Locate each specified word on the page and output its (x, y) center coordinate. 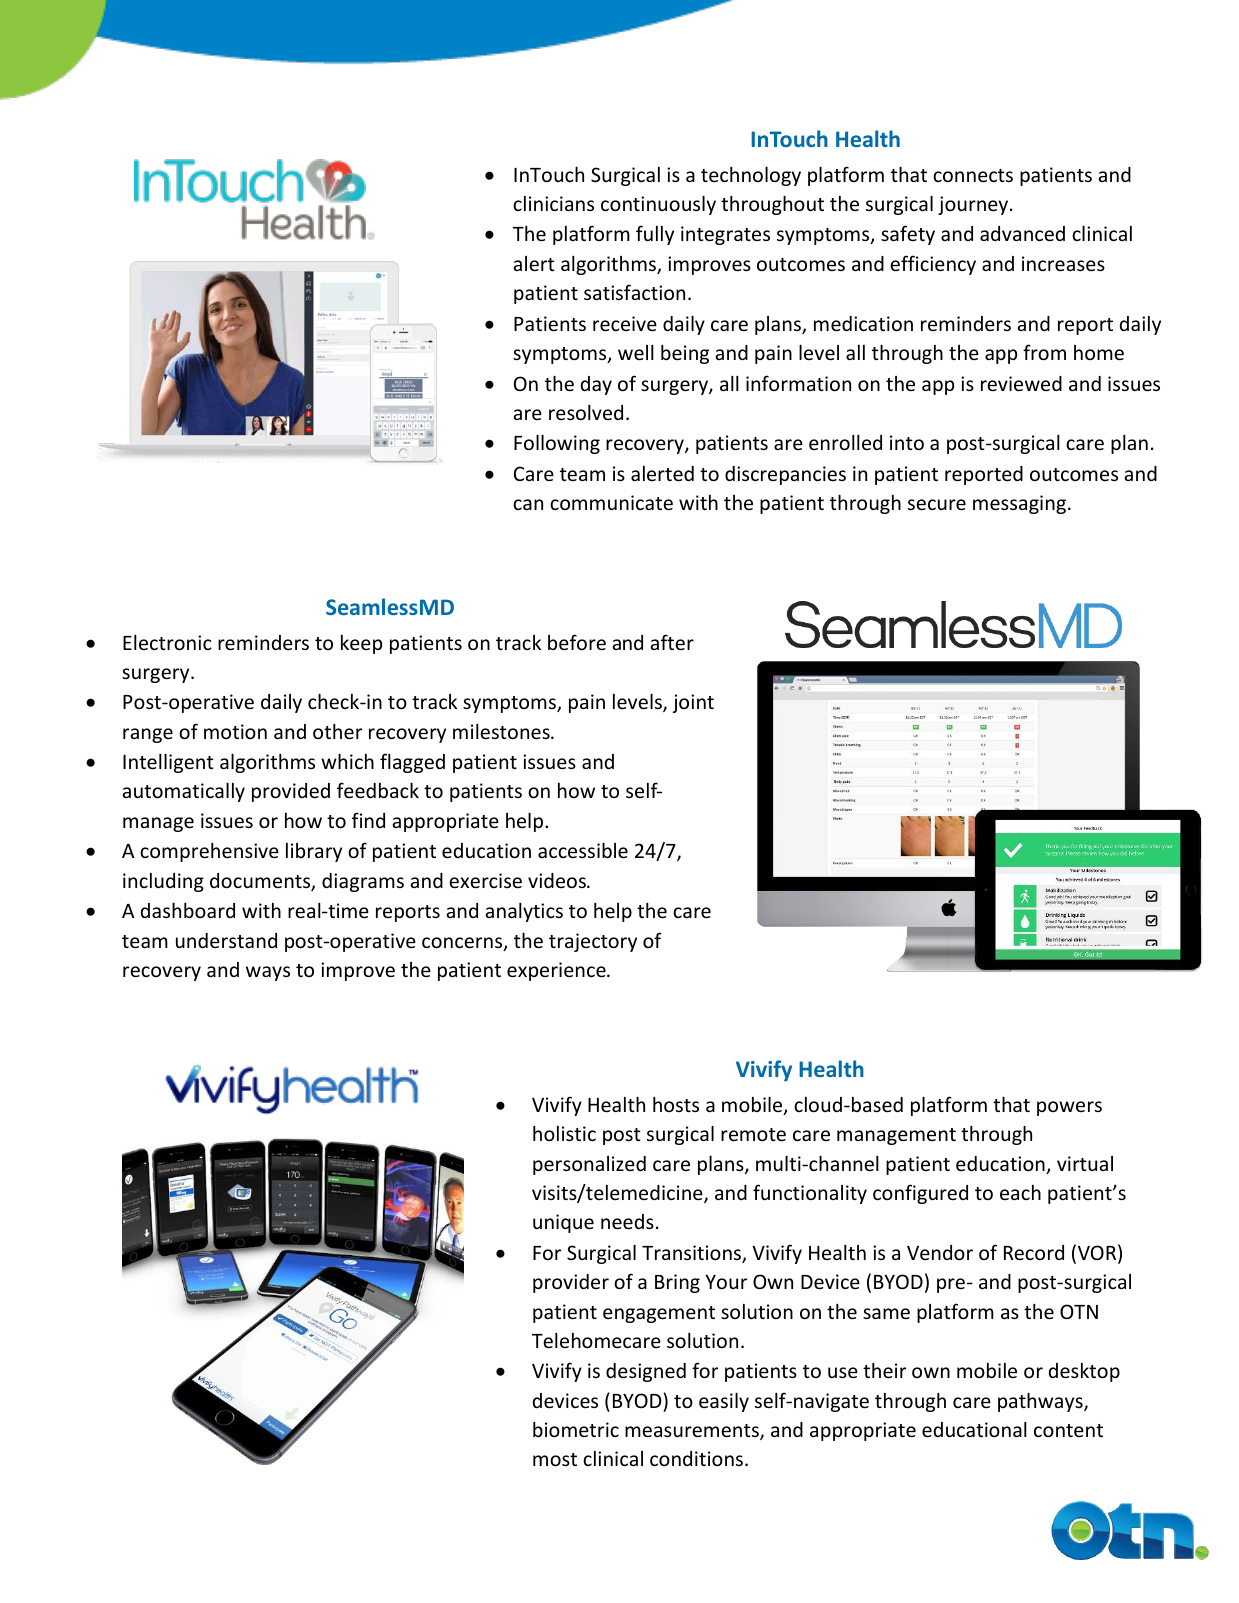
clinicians (553, 203)
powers (1069, 1108)
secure (937, 504)
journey (974, 205)
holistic (564, 1133)
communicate (611, 502)
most (555, 1459)
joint (693, 703)
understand (226, 940)
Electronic (167, 642)
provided (291, 792)
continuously (658, 205)
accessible (583, 850)
